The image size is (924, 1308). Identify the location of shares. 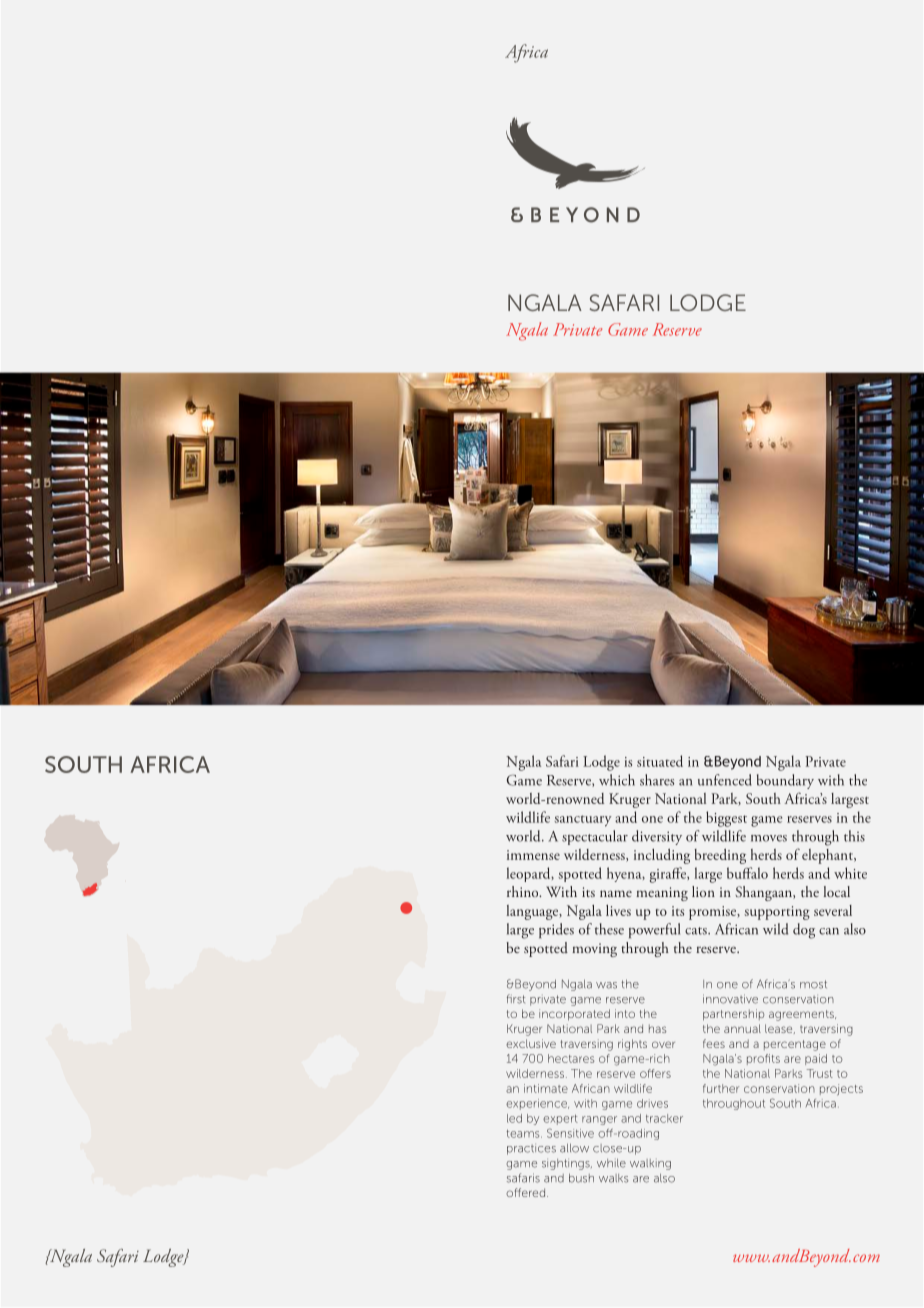
(657, 780).
